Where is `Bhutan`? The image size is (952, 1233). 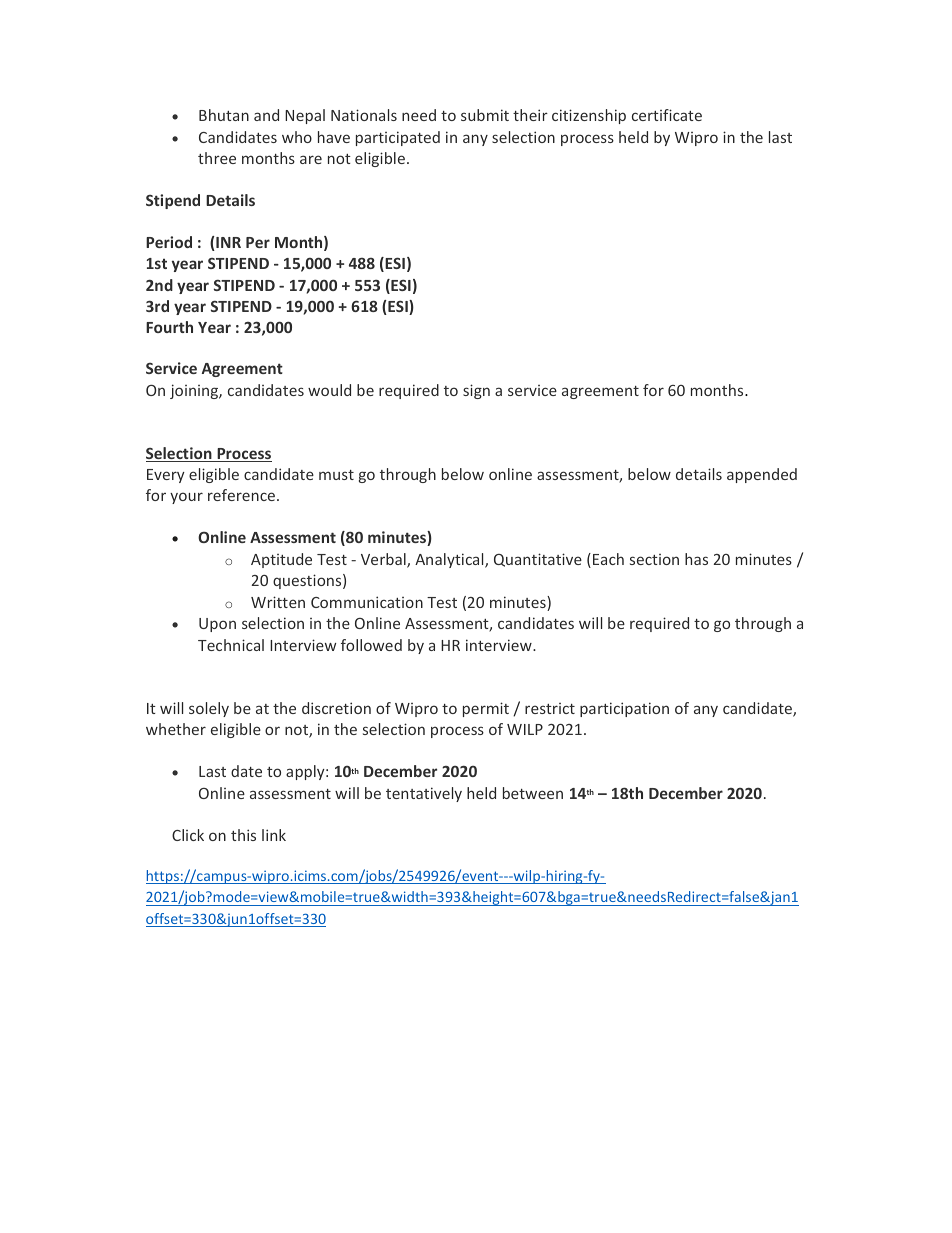
Bhutan is located at coordinates (224, 115).
